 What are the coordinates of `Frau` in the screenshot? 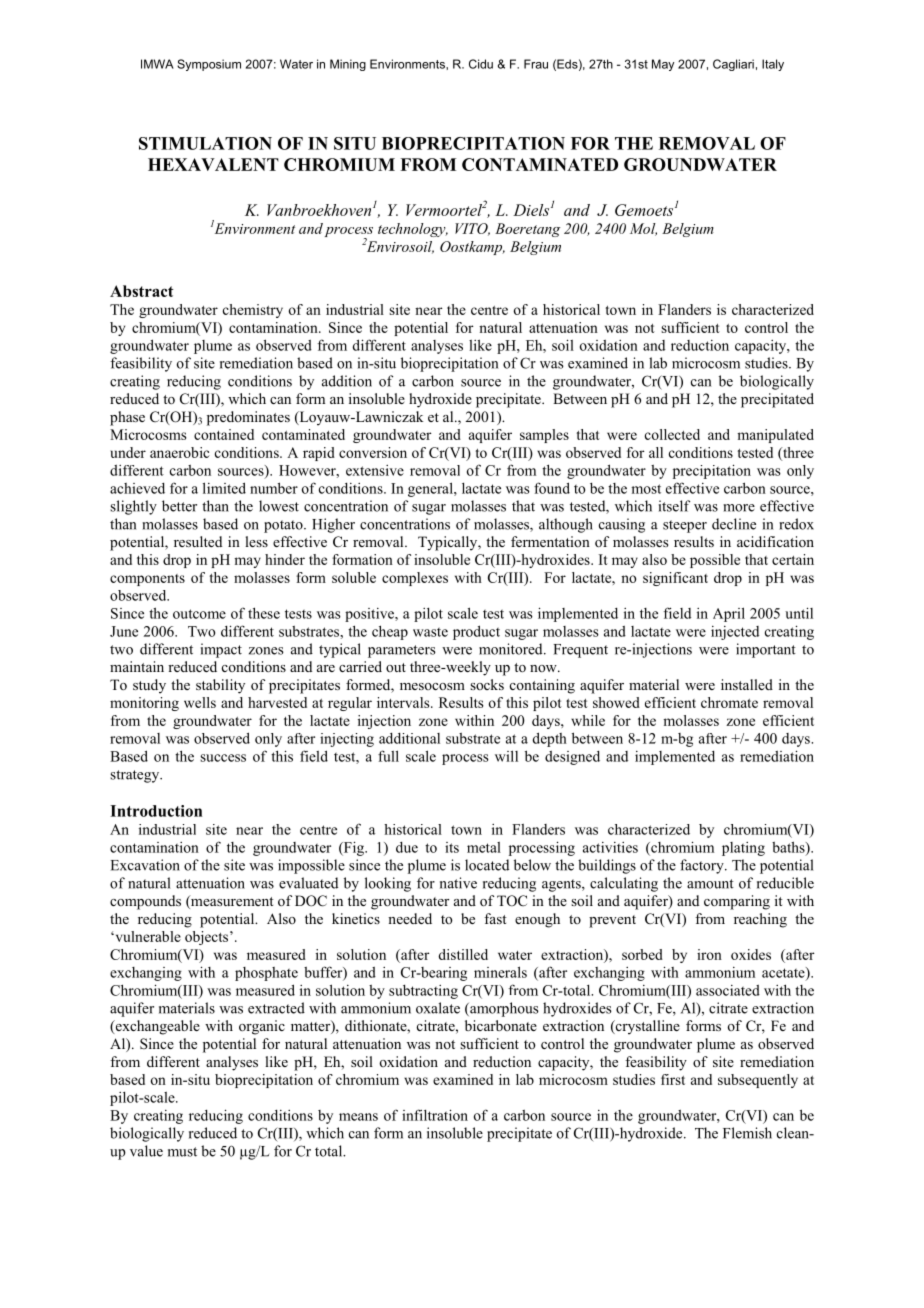 It's located at (536, 64).
